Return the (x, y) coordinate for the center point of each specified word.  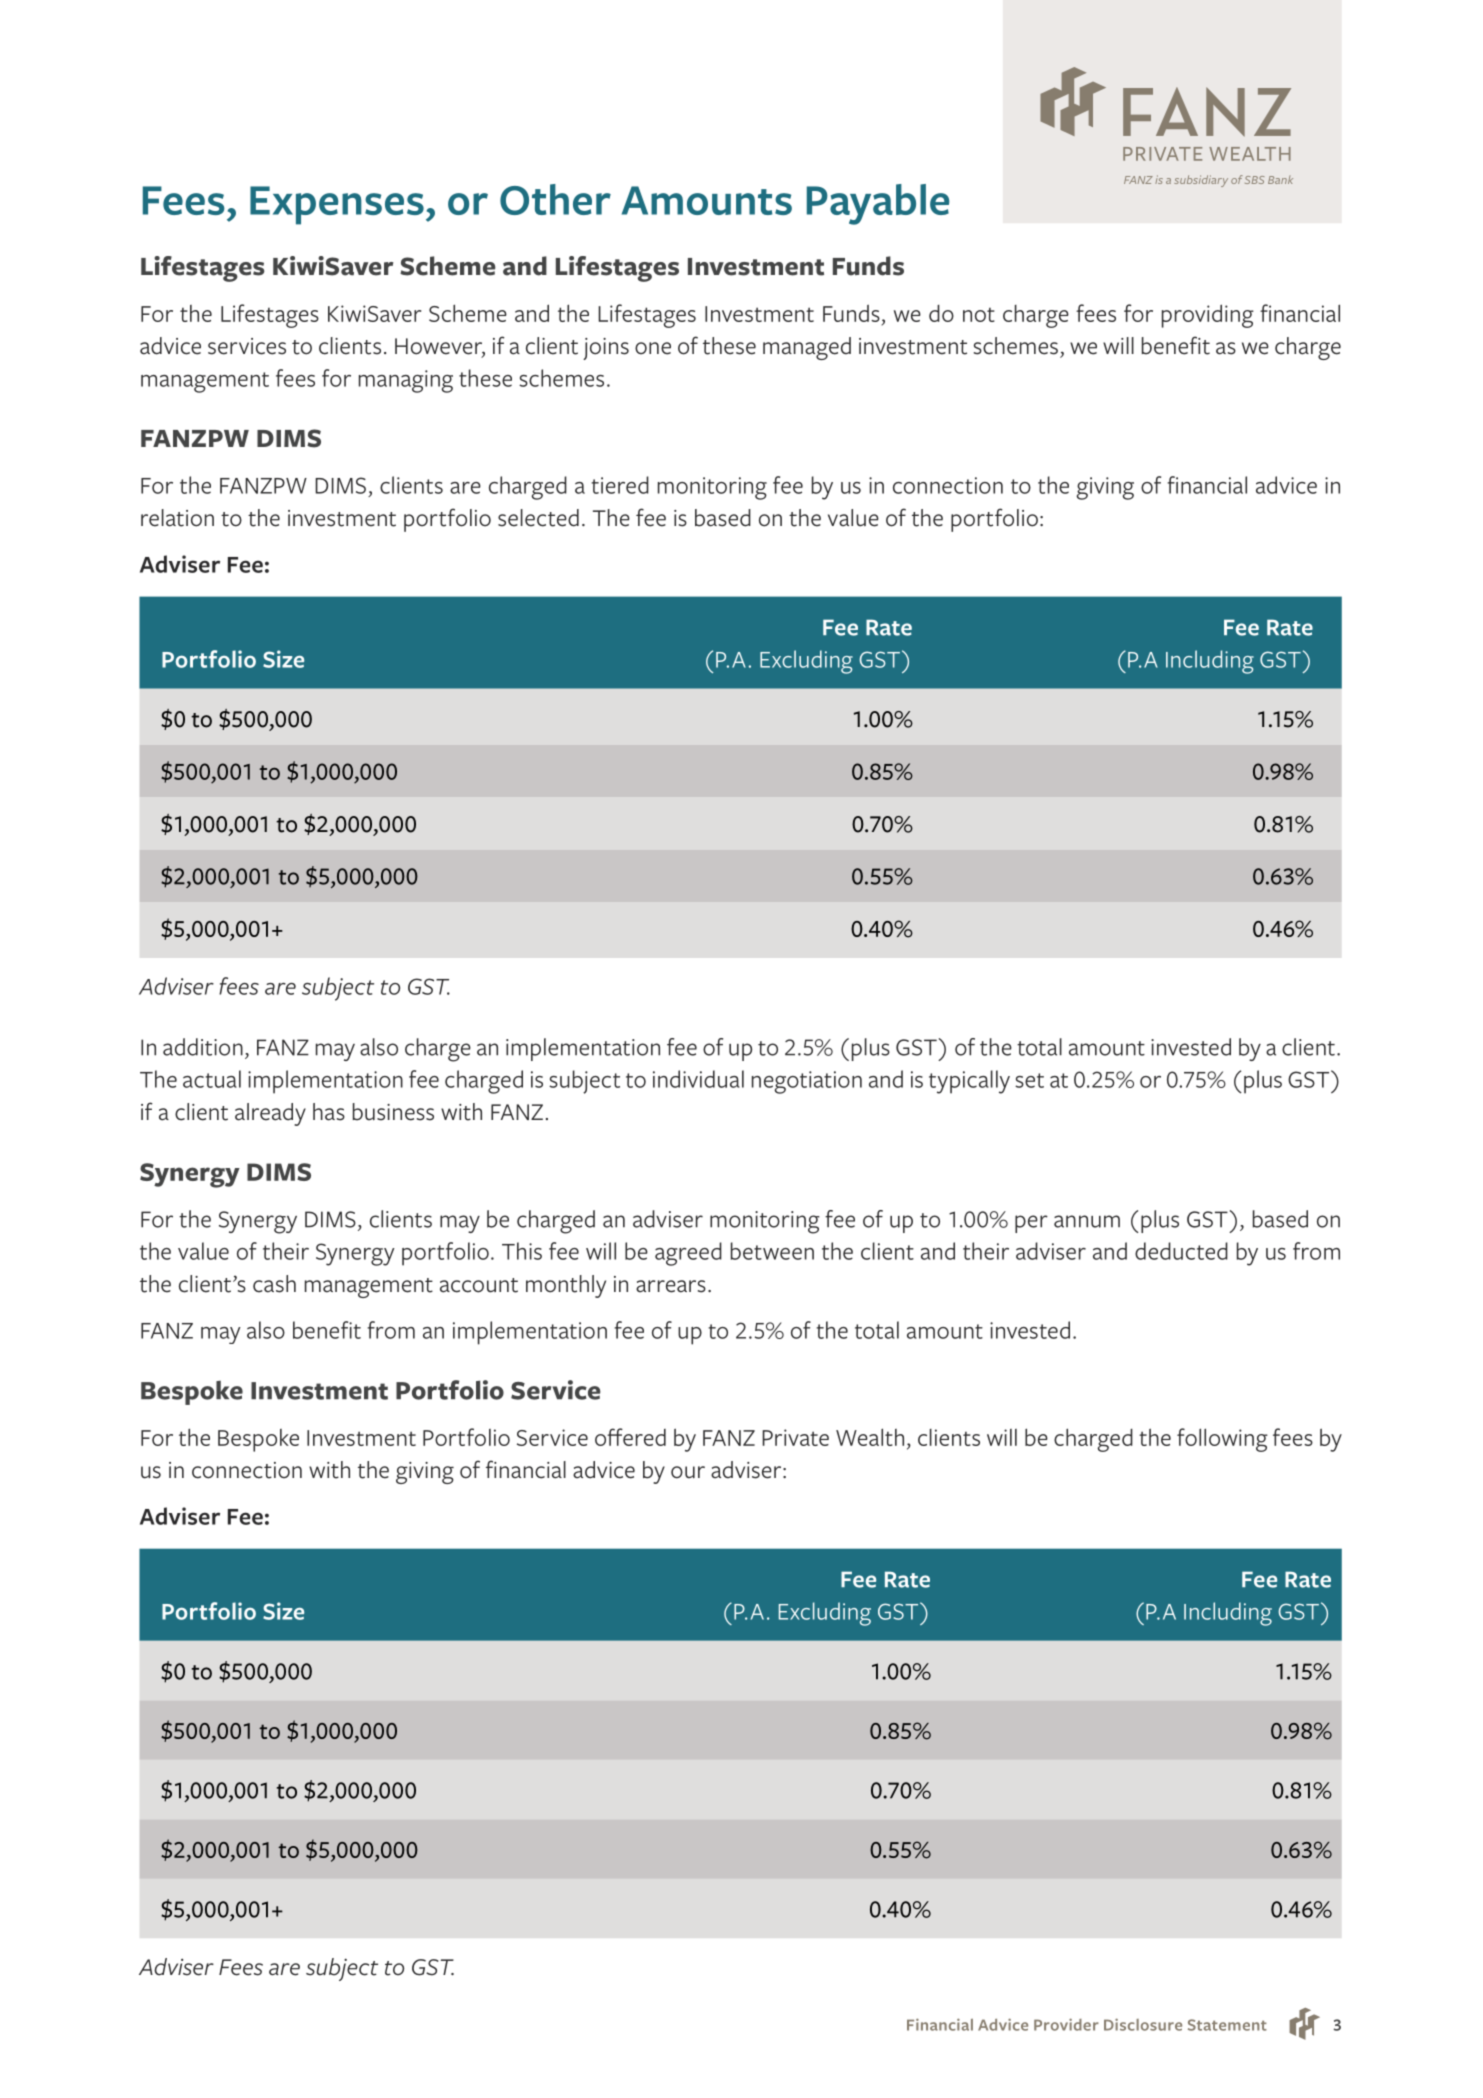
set (1029, 1080)
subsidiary (1201, 181)
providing (1208, 316)
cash (274, 1284)
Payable (878, 204)
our (688, 1472)
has (329, 1112)
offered (630, 1437)
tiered (620, 485)
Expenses (337, 205)
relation (177, 518)
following (1222, 1440)
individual (698, 1079)
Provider (1066, 2024)
